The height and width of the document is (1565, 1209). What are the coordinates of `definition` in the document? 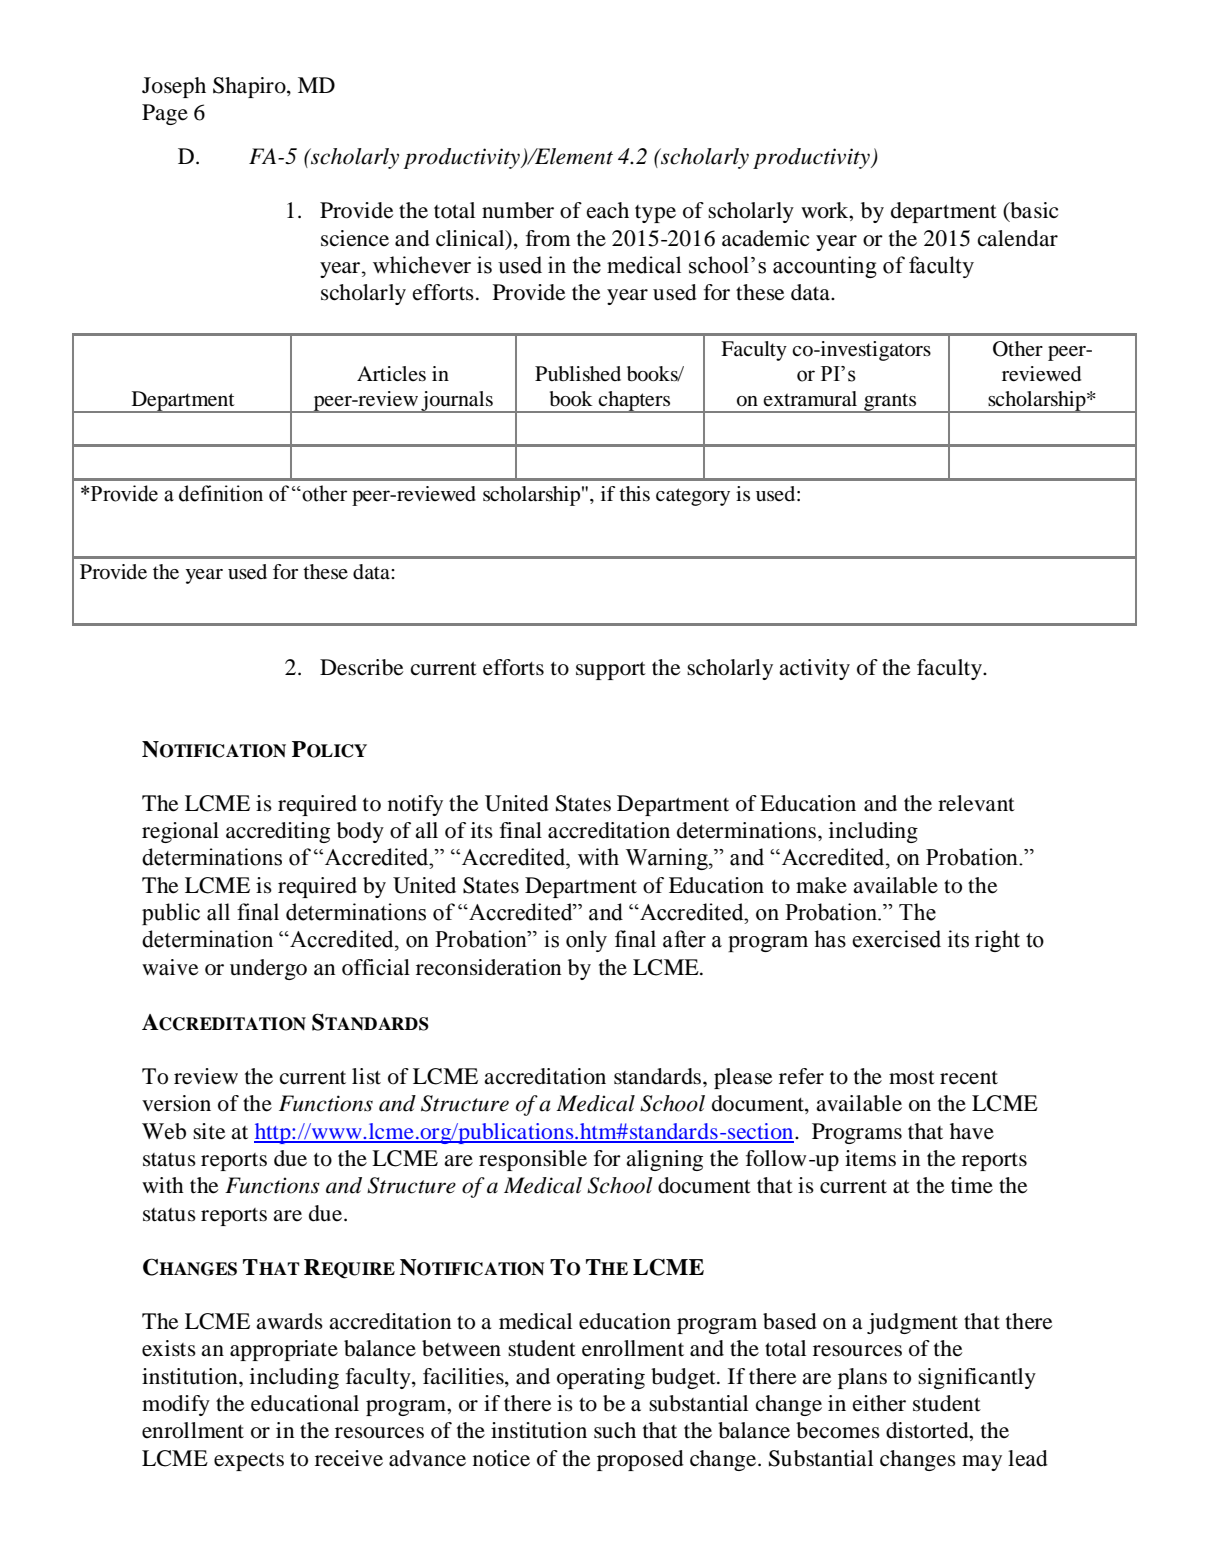 It's located at (221, 493).
